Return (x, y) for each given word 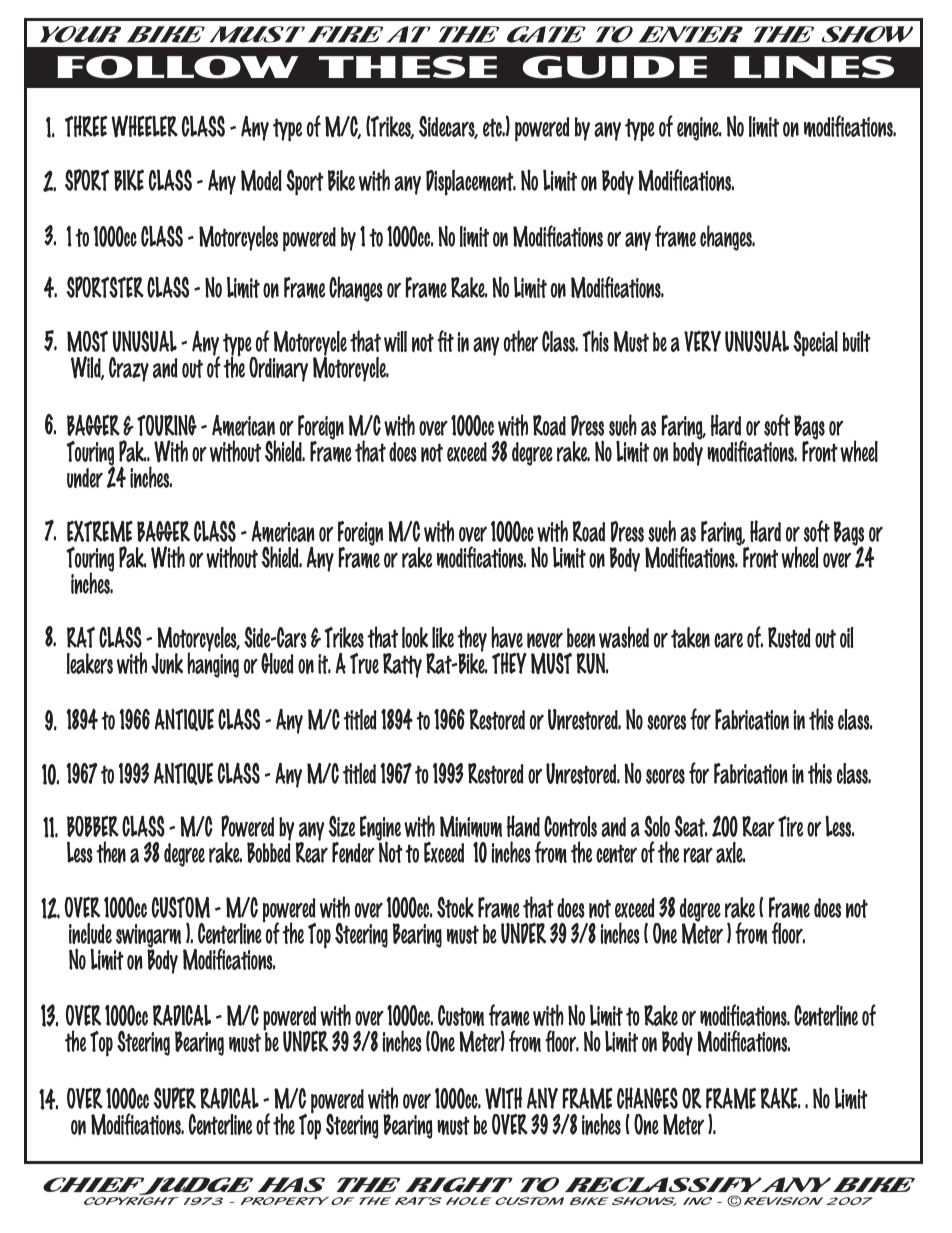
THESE (408, 67)
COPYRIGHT (131, 1201)
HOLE (468, 1201)
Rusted (789, 637)
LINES (814, 67)
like (443, 637)
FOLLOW (178, 67)
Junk (167, 663)
